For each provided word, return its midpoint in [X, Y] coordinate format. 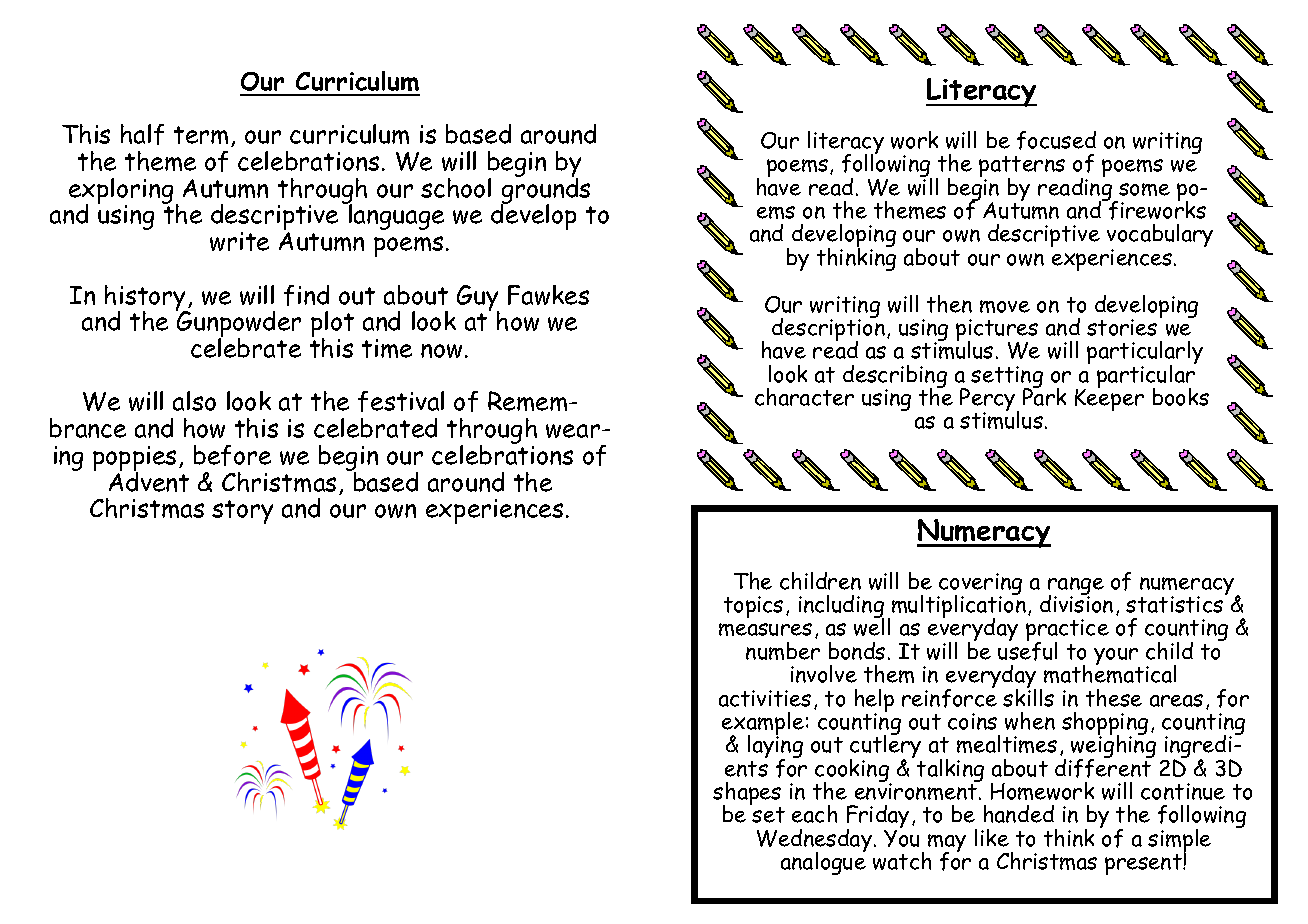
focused [1056, 140]
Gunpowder [238, 324]
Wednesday [816, 842]
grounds [546, 191]
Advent [149, 480]
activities [765, 698]
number [783, 651]
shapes [747, 795]
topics [753, 607]
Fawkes [548, 295]
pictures [997, 331]
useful [1027, 650]
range [1076, 587]
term [201, 135]
